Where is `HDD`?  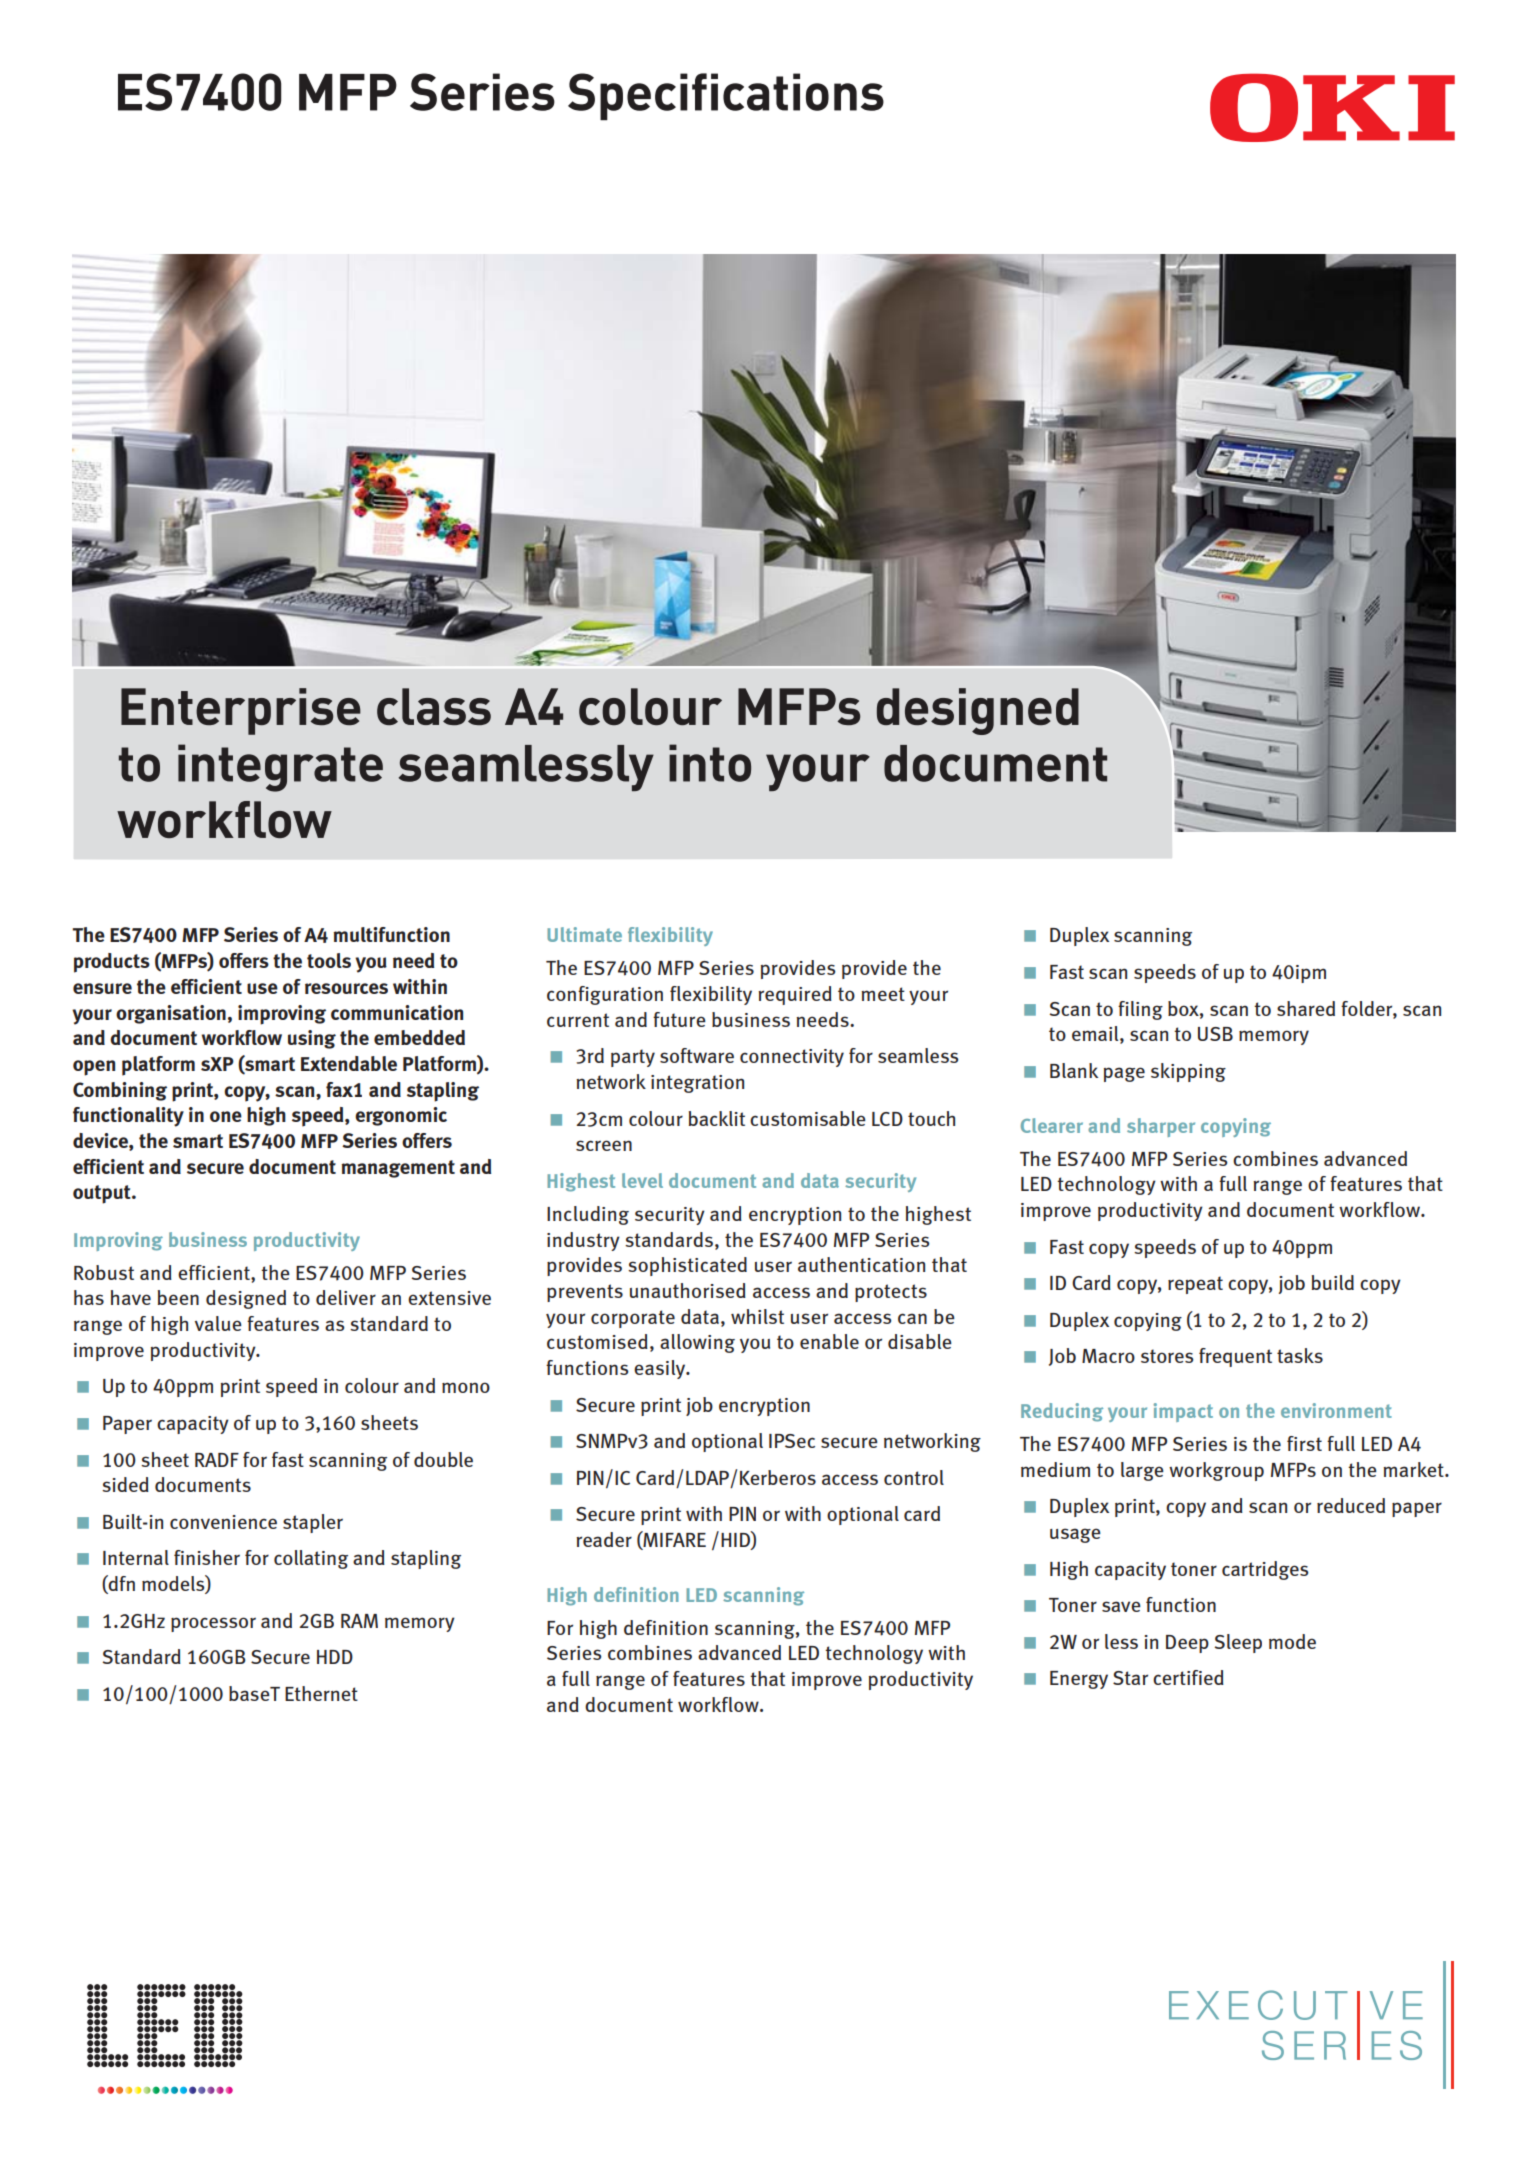 HDD is located at coordinates (335, 1657).
